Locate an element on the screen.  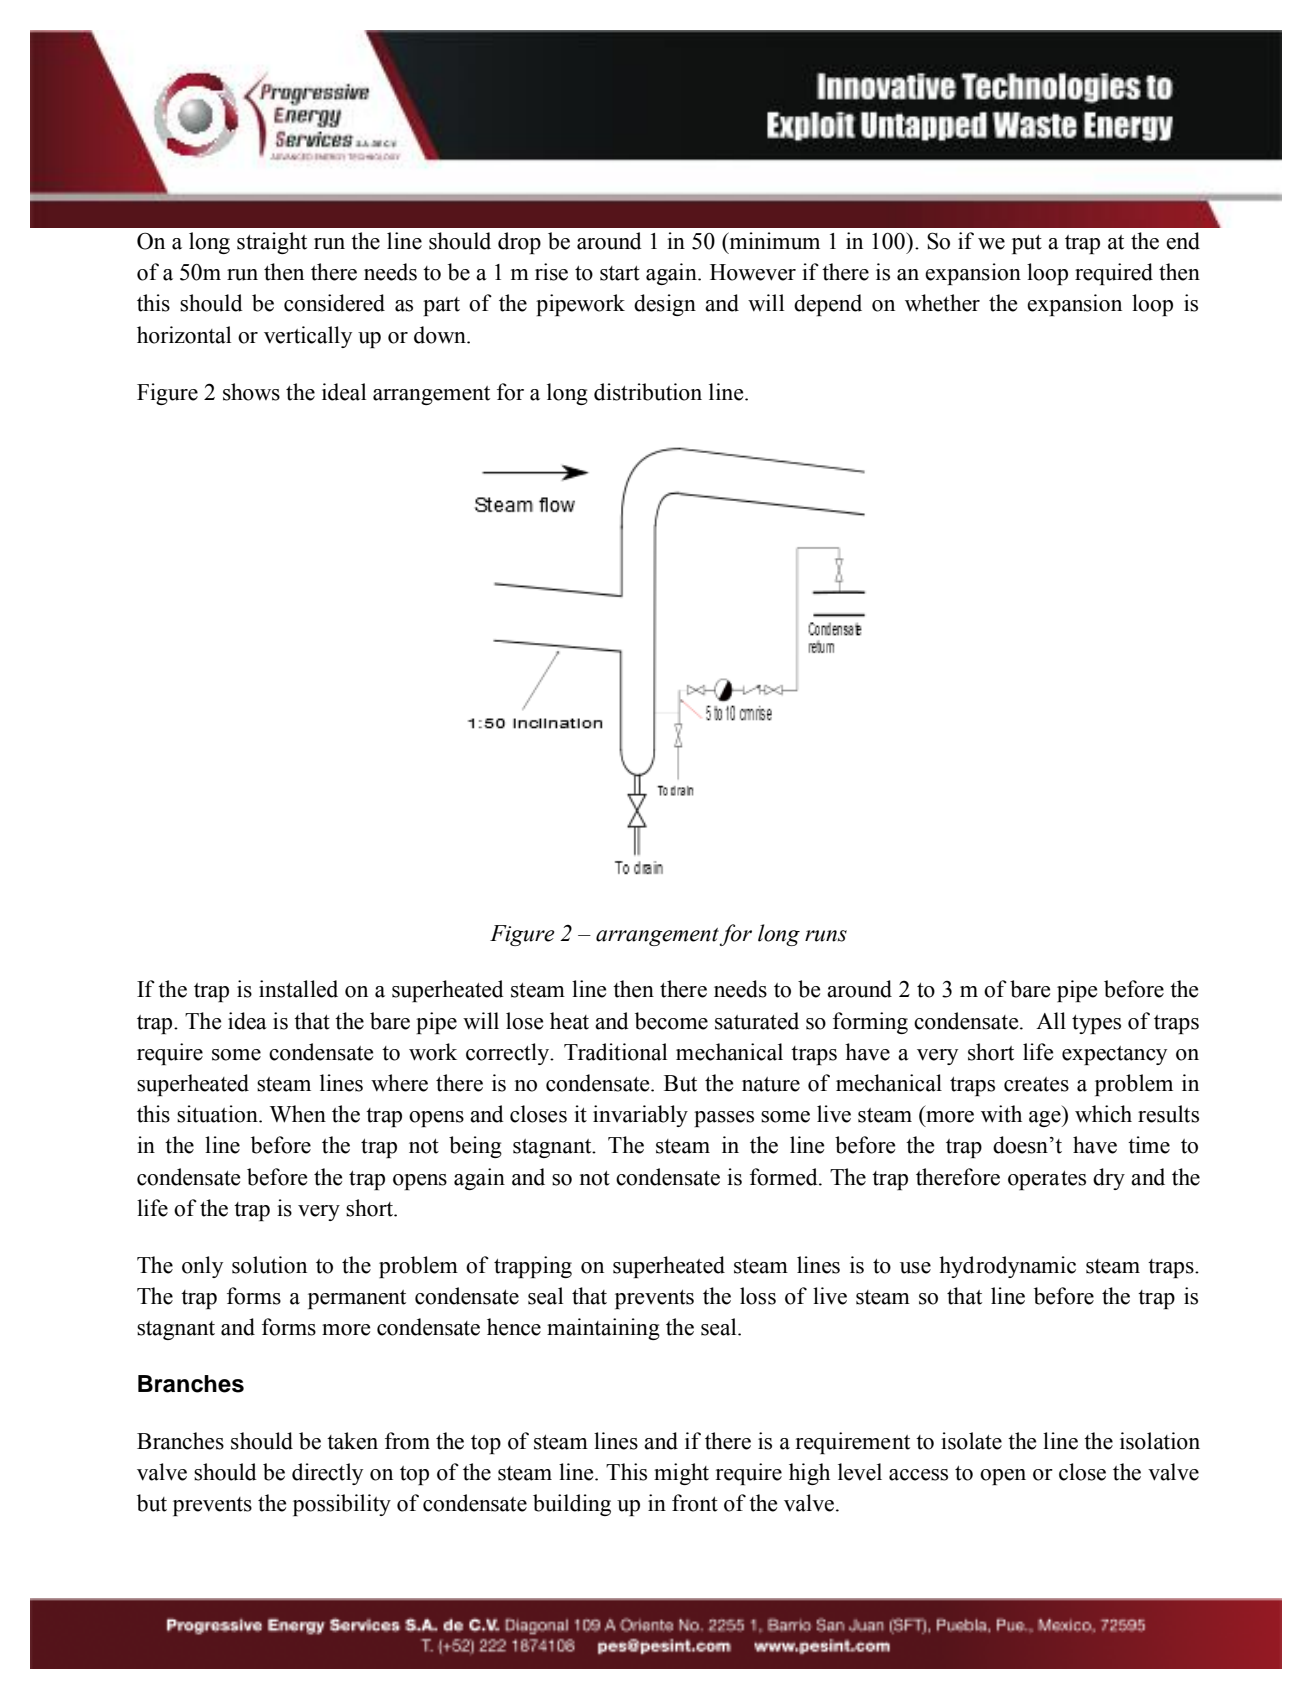
directly is located at coordinates (327, 1474).
